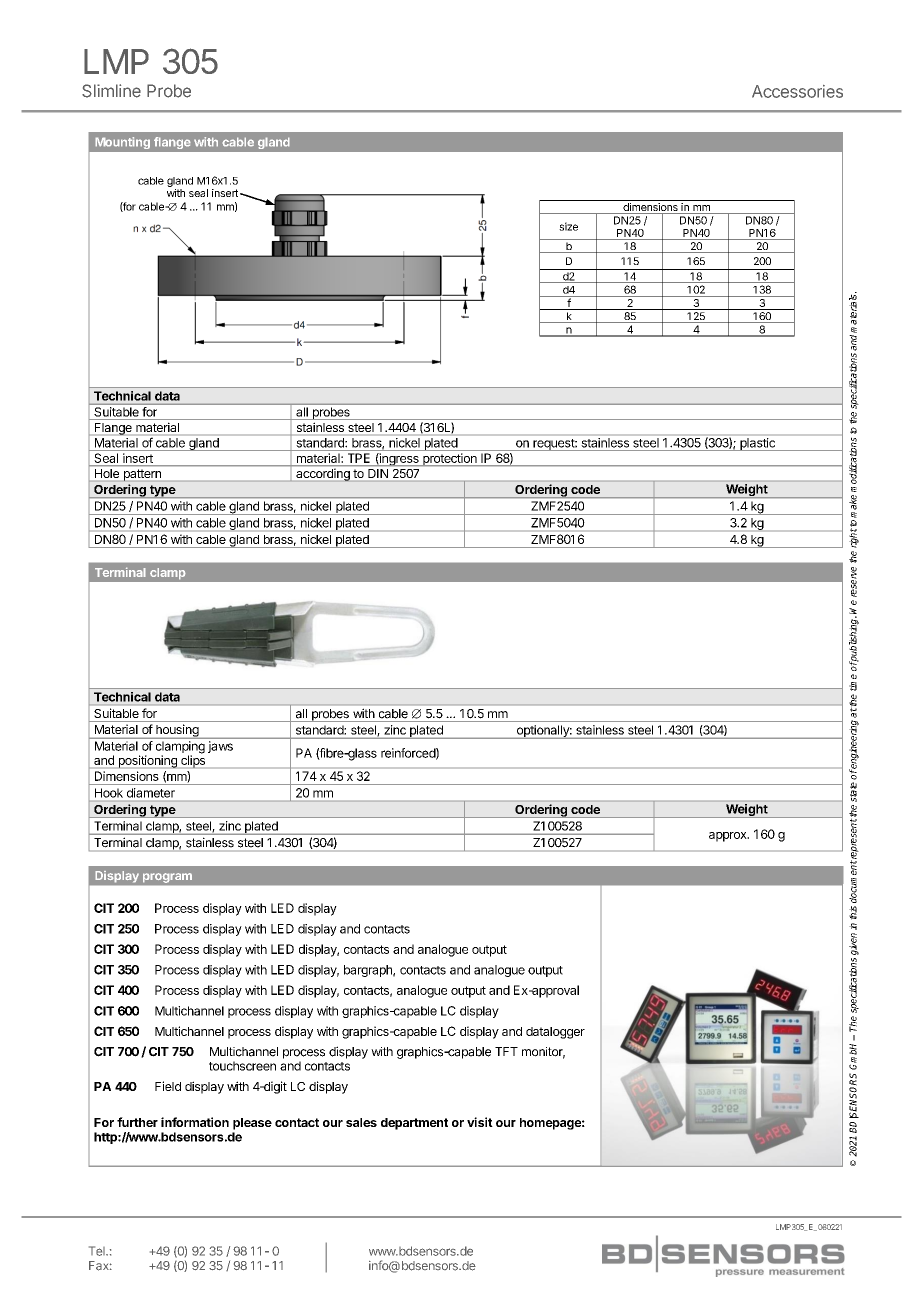  What do you see at coordinates (193, 761) in the page?
I see `clips` at bounding box center [193, 761].
